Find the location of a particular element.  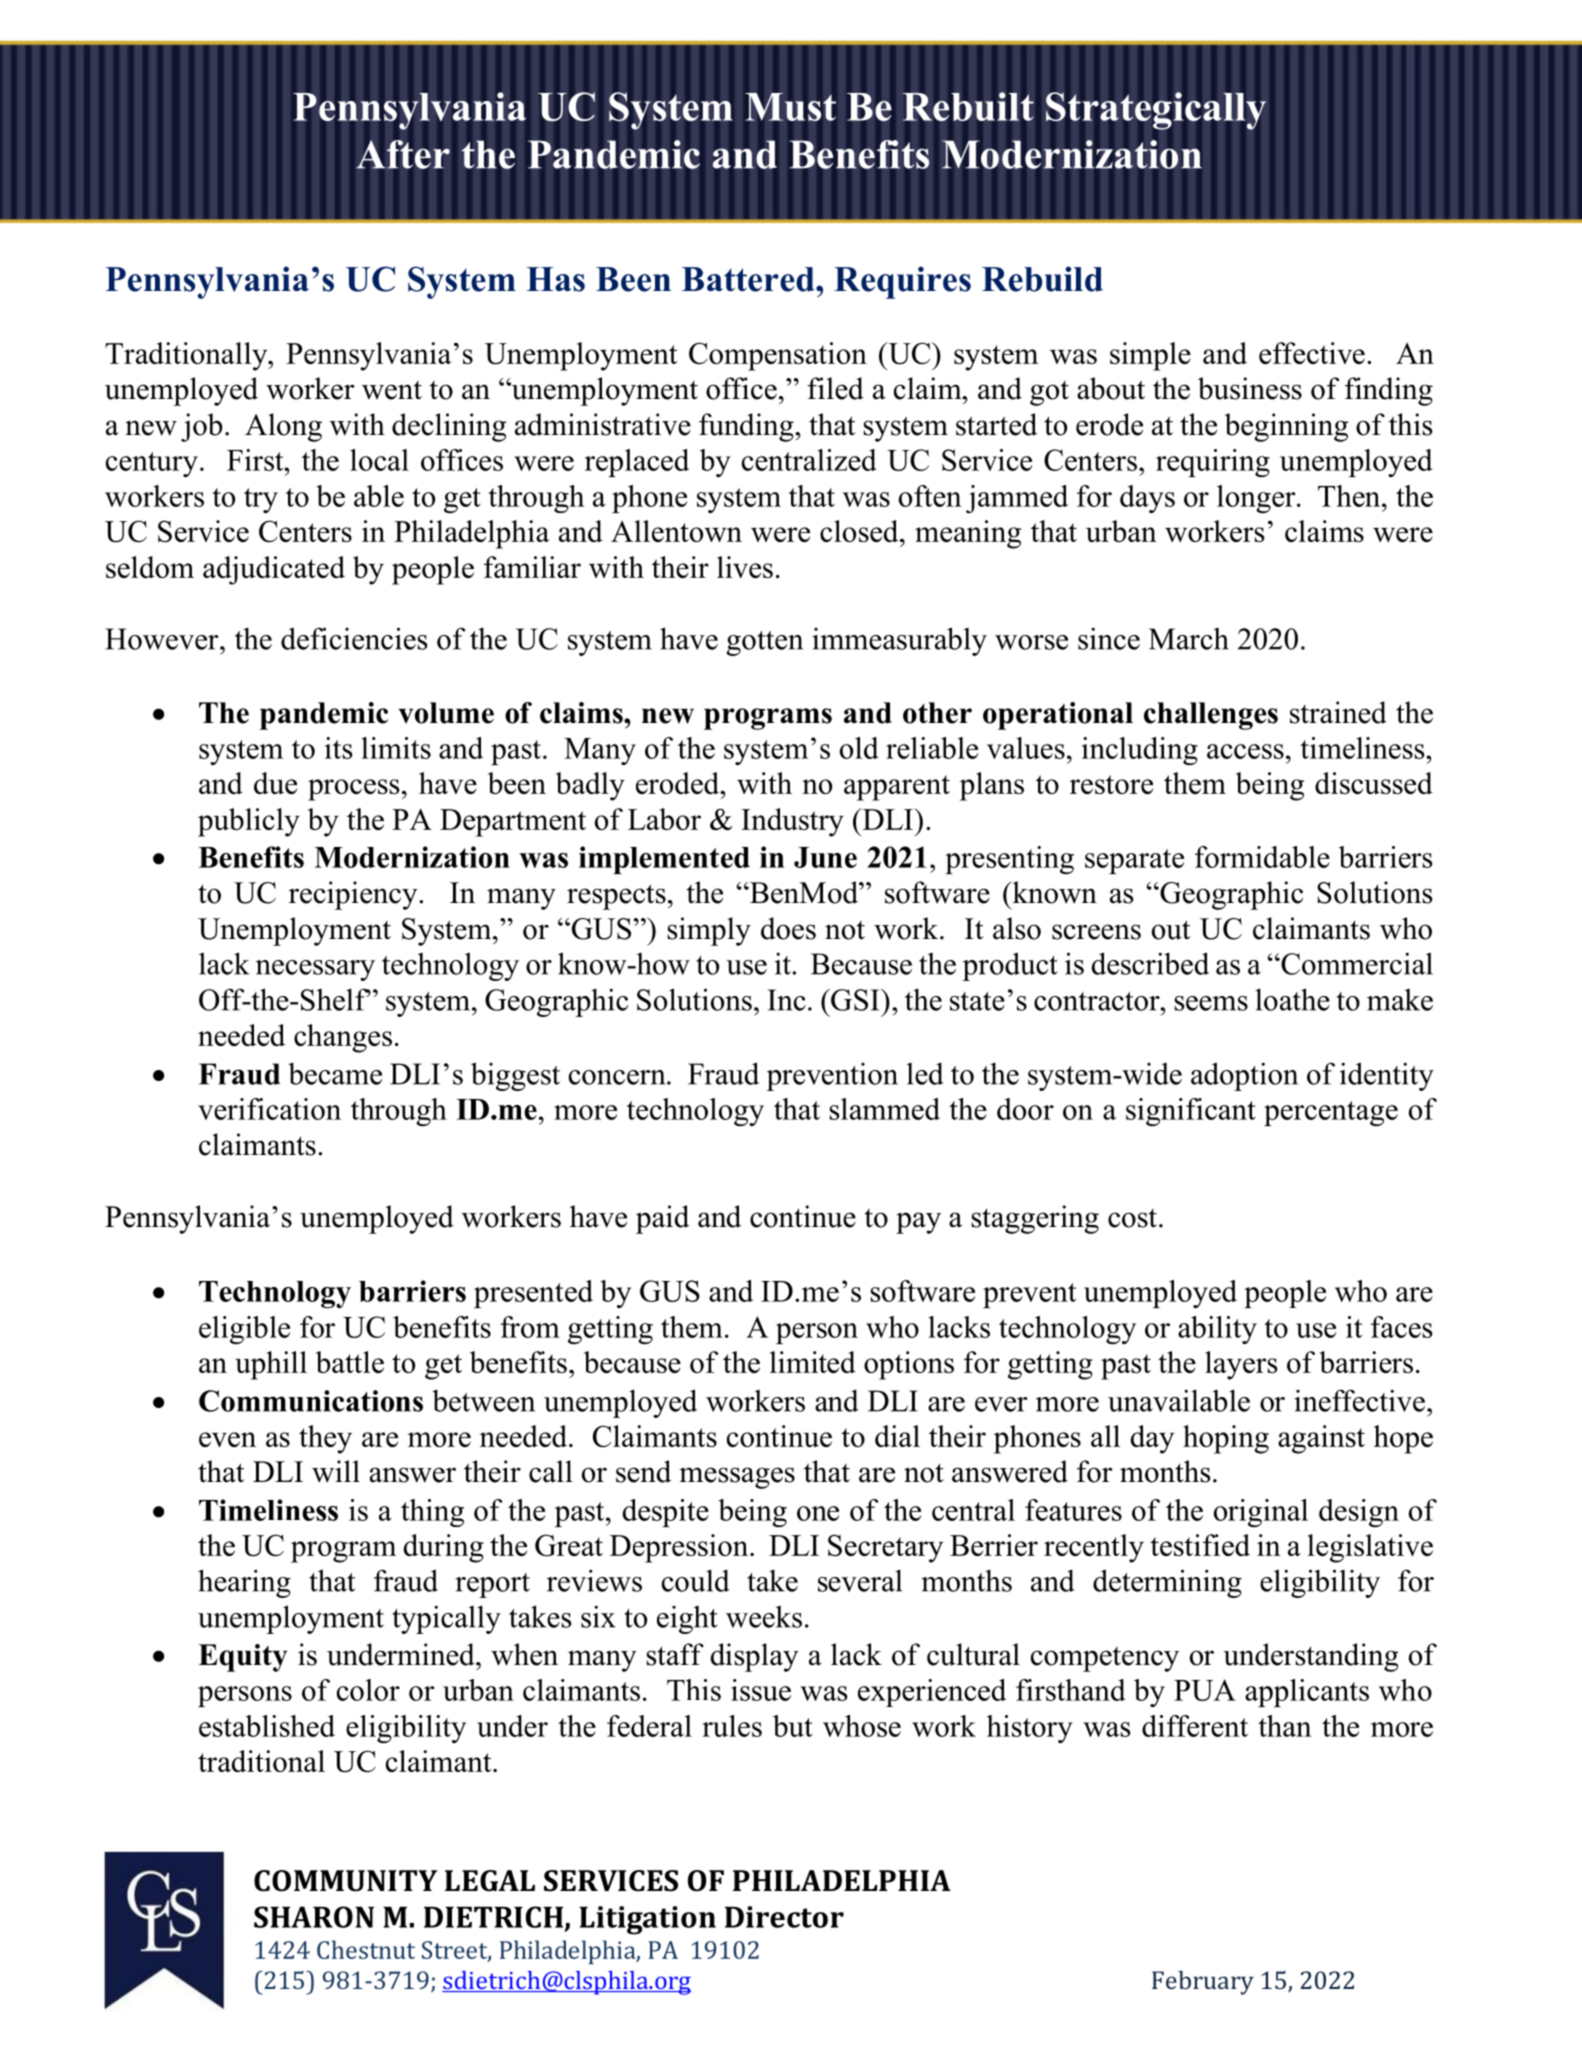

Rebuild is located at coordinates (1042, 279).
